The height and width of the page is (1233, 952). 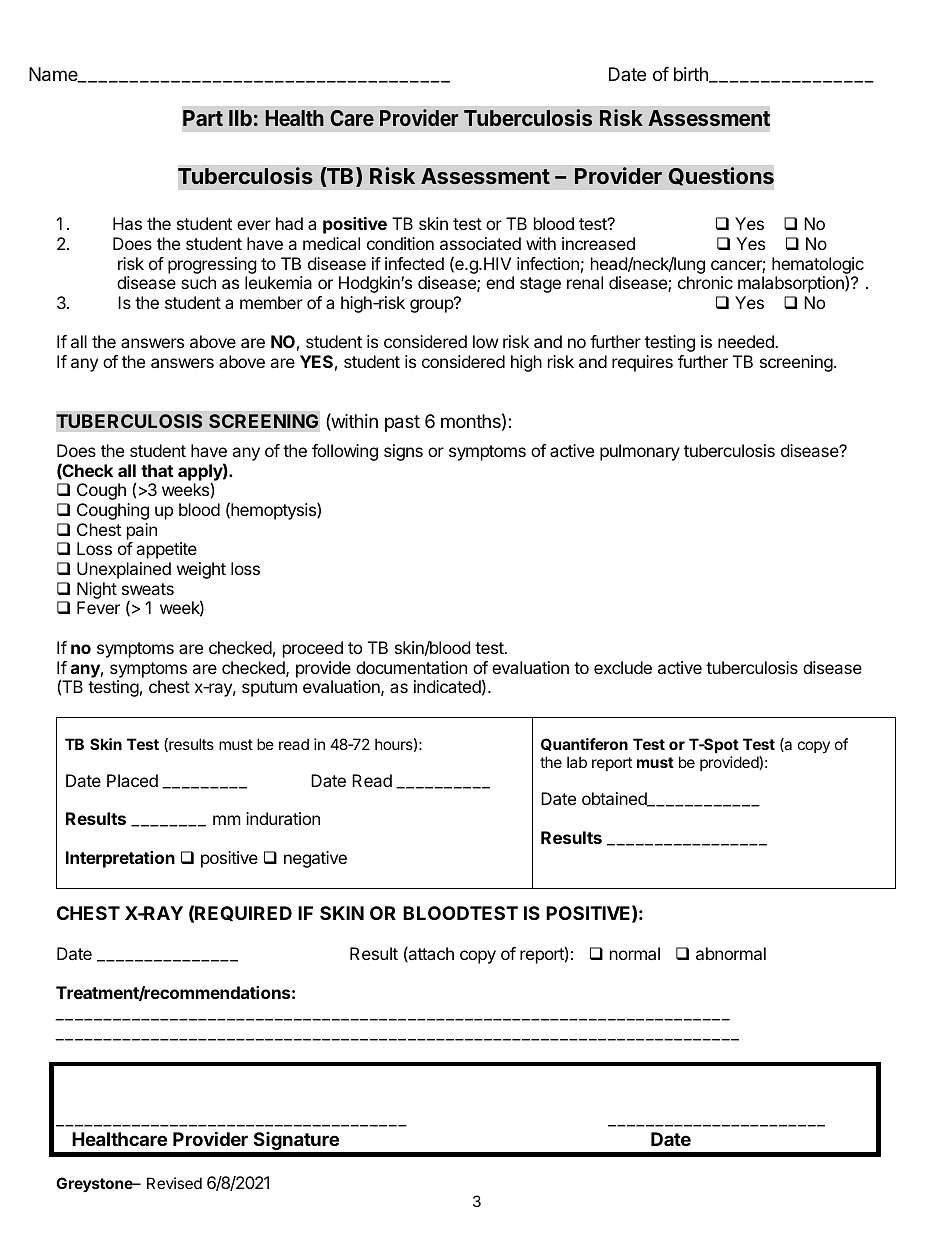 I want to click on that, so click(x=157, y=470).
